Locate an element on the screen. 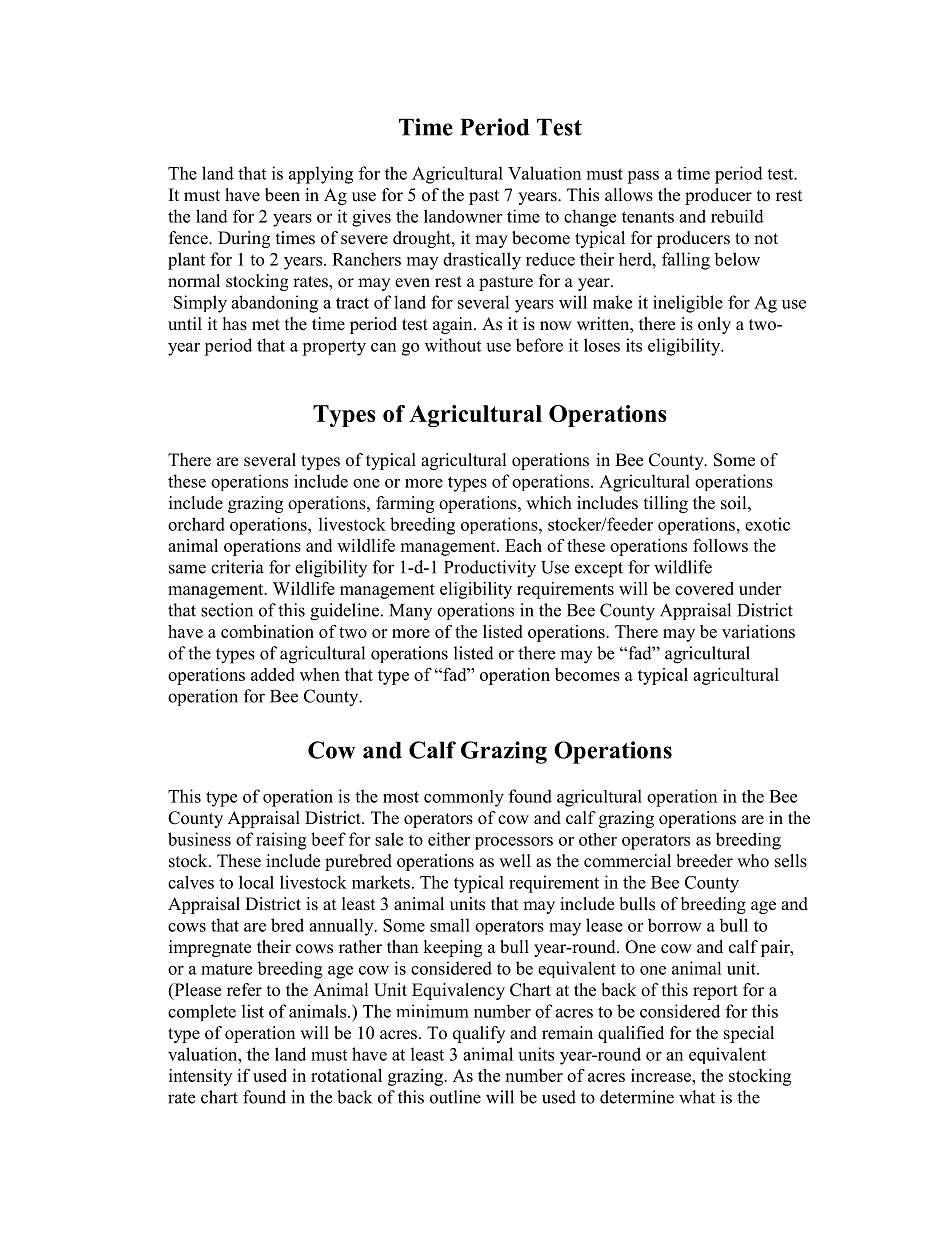 The height and width of the screenshot is (1233, 952). what is located at coordinates (697, 1097).
